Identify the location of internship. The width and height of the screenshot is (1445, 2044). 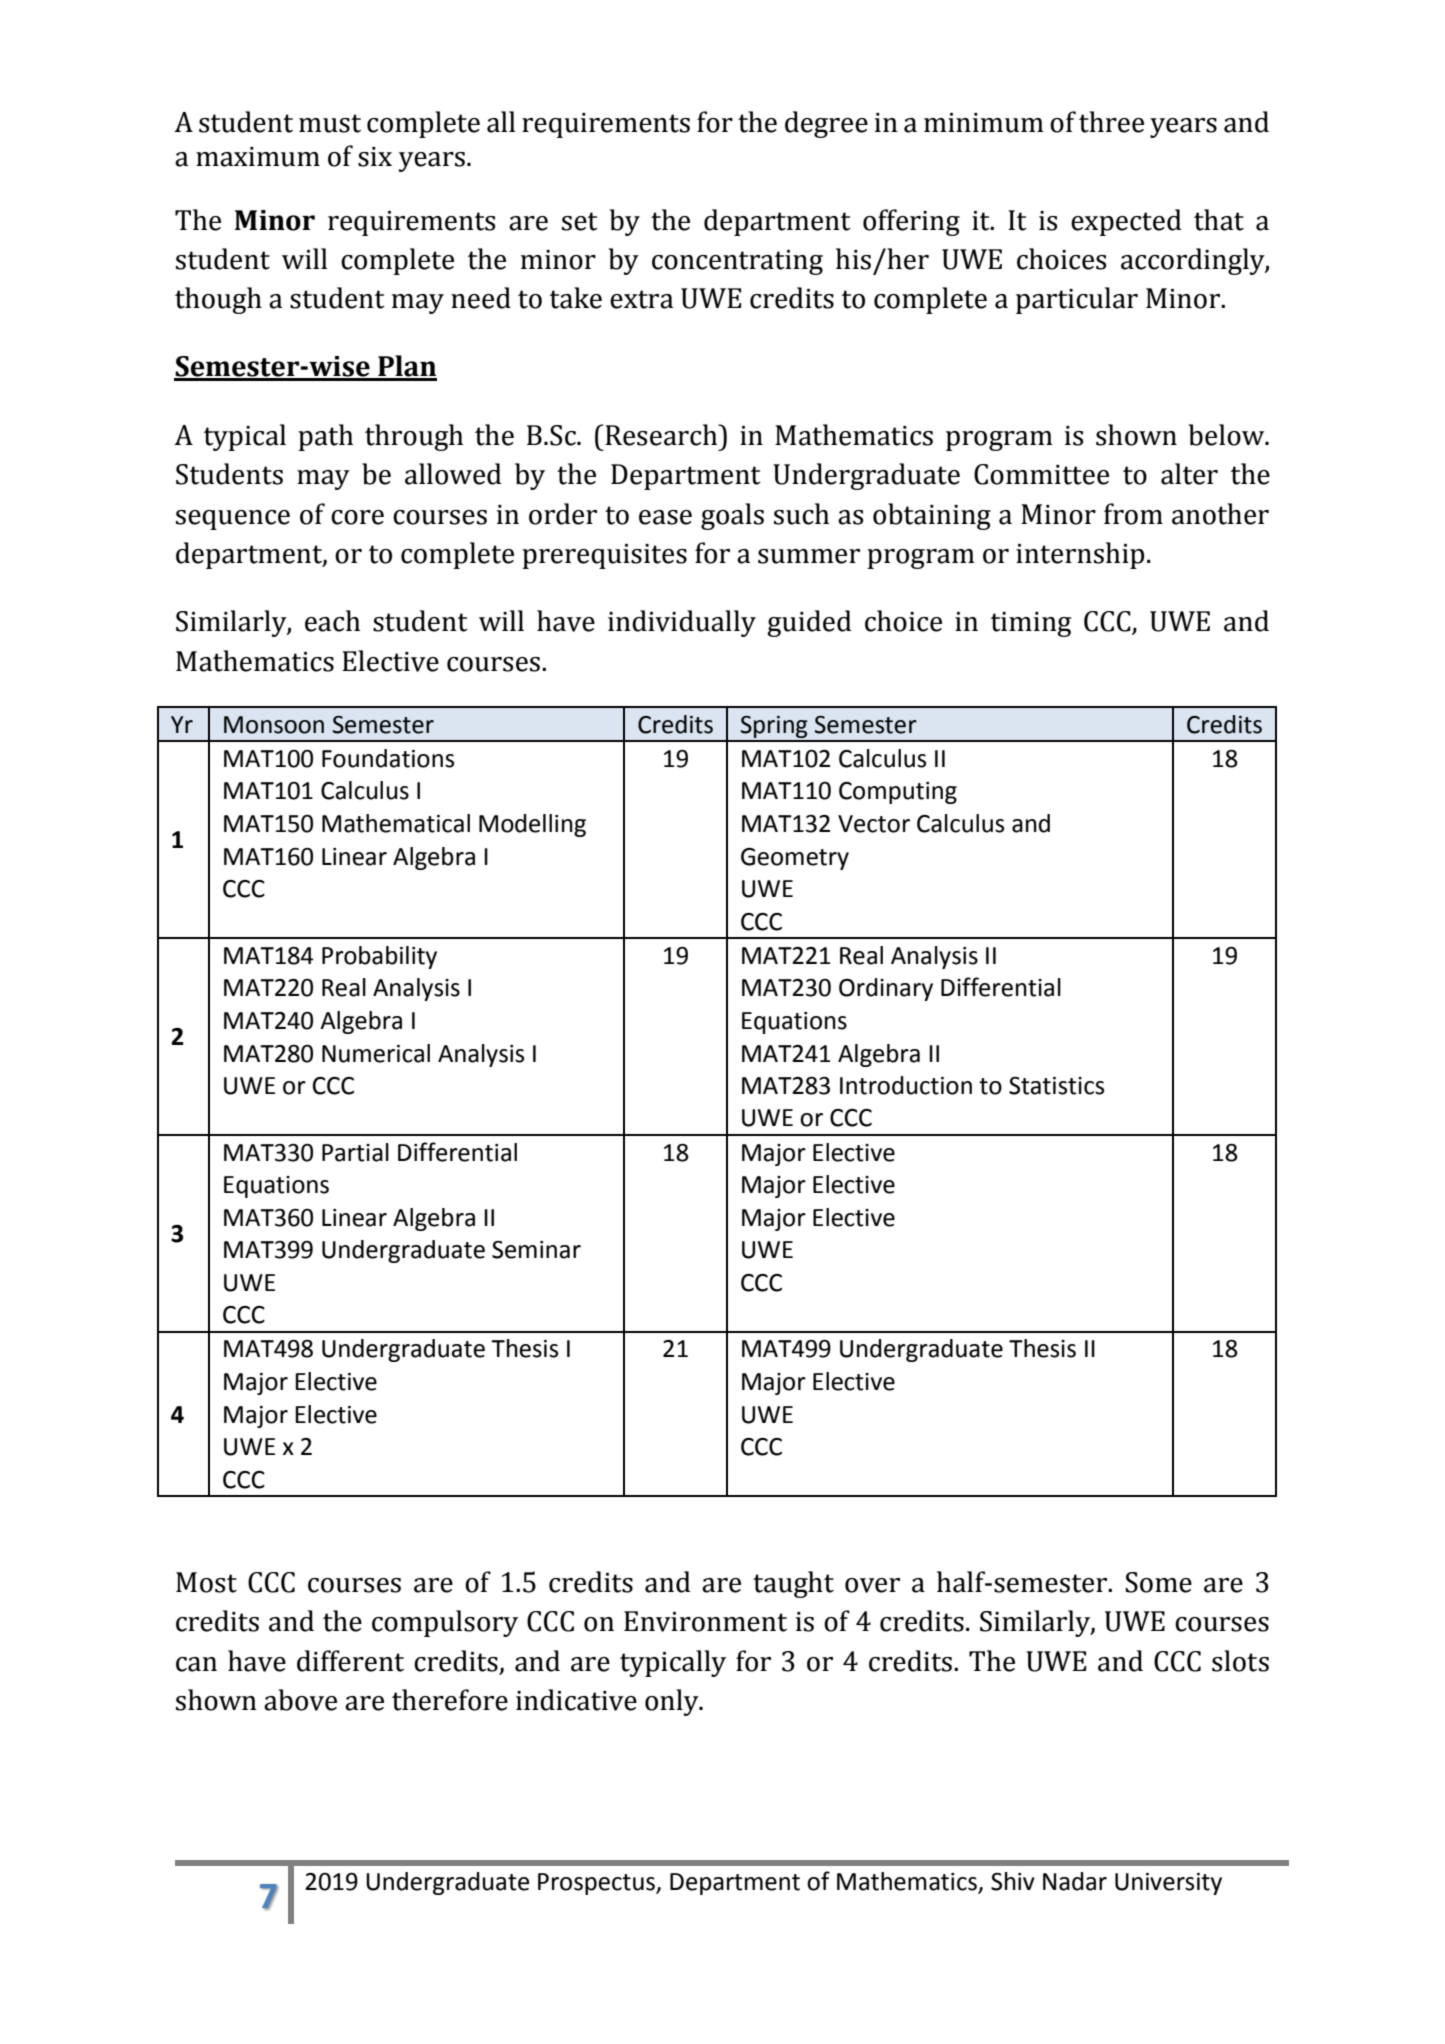
(1080, 555).
